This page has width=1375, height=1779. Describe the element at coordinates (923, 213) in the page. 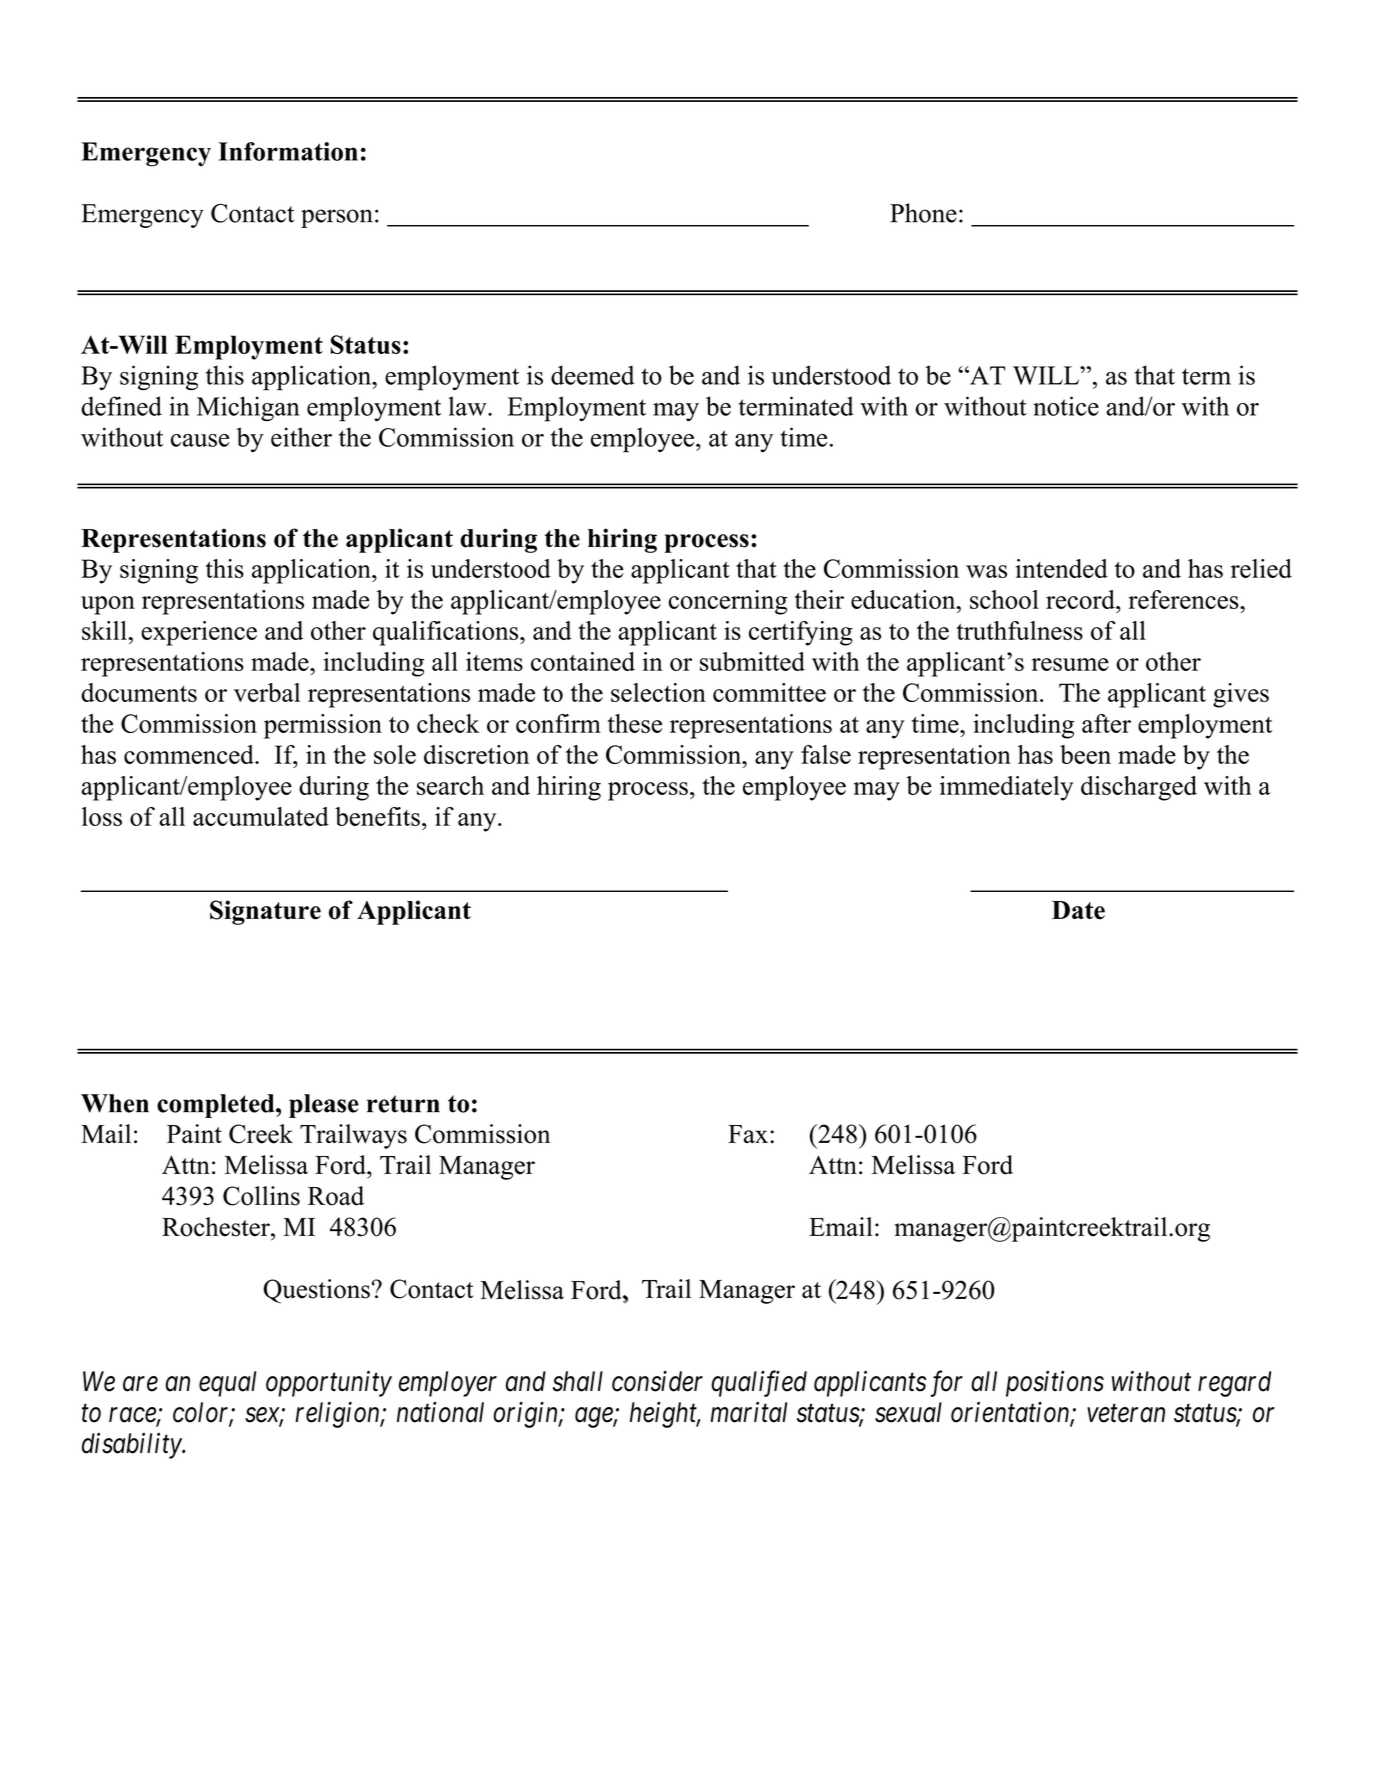

I see `Phone` at that location.
